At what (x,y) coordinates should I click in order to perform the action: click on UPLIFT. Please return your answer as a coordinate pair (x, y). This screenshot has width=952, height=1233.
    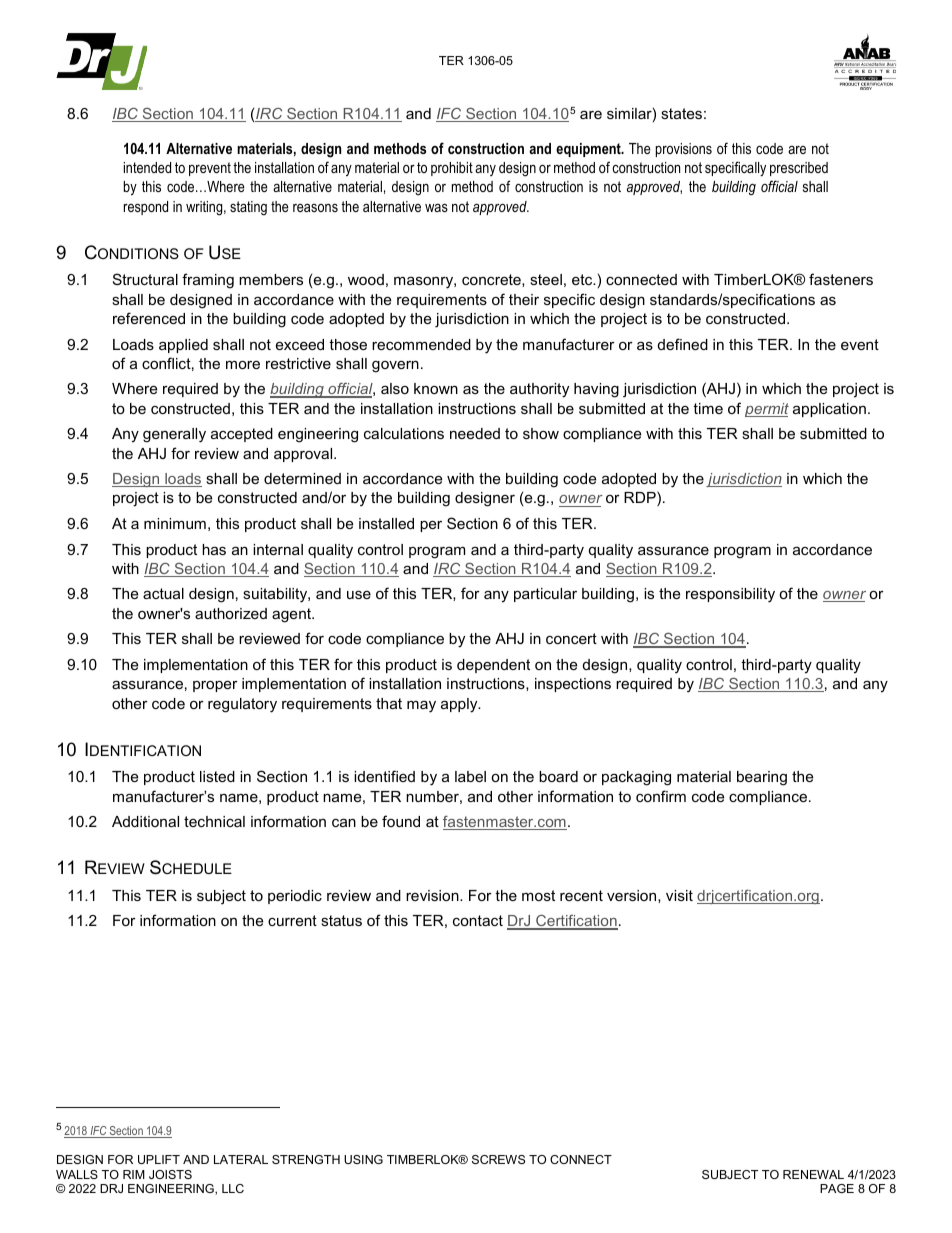
    Looking at the image, I should click on (159, 1159).
